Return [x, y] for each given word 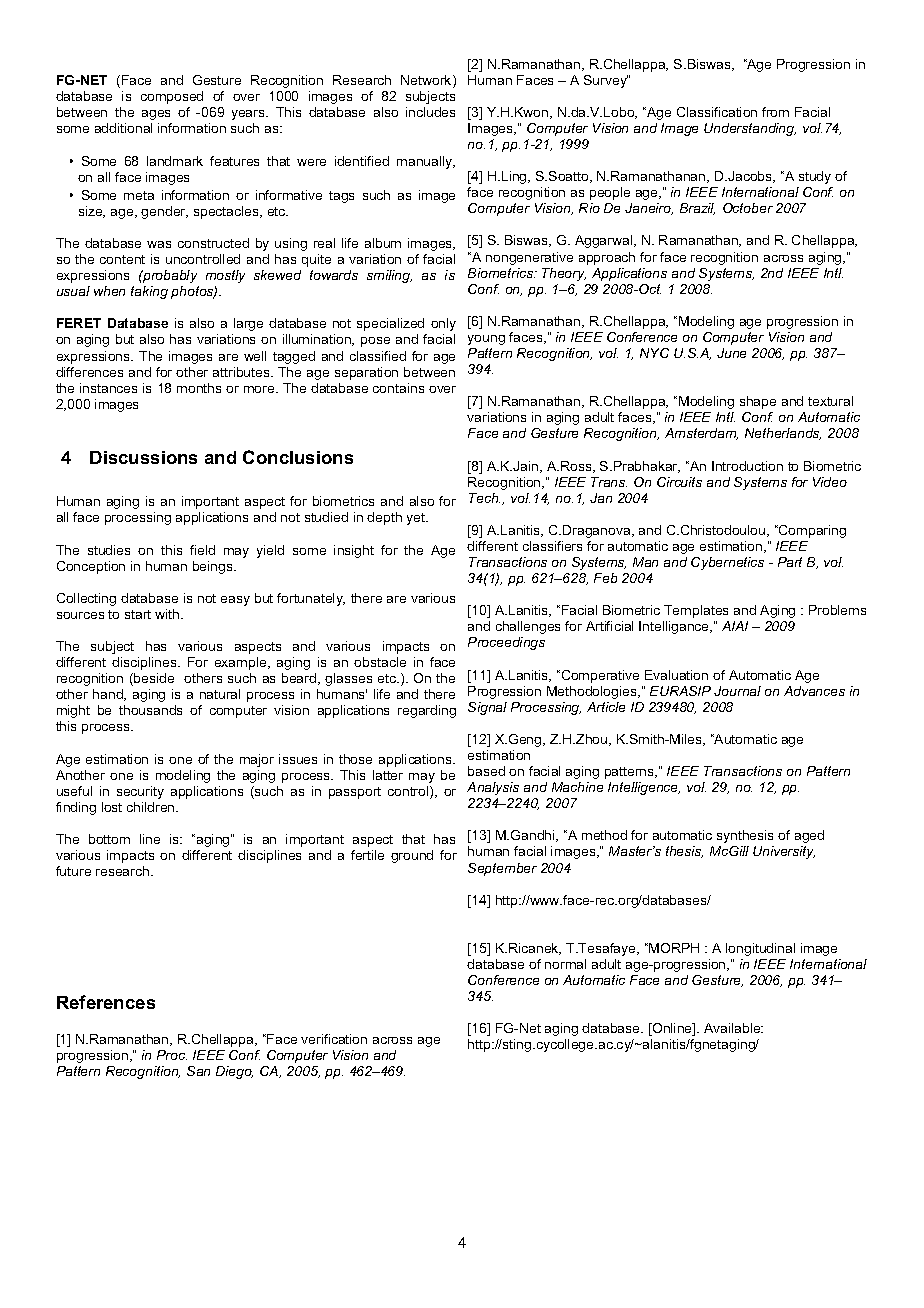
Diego [234, 1072]
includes [430, 112]
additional [123, 128]
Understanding [750, 129]
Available [733, 1028]
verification [334, 1039]
